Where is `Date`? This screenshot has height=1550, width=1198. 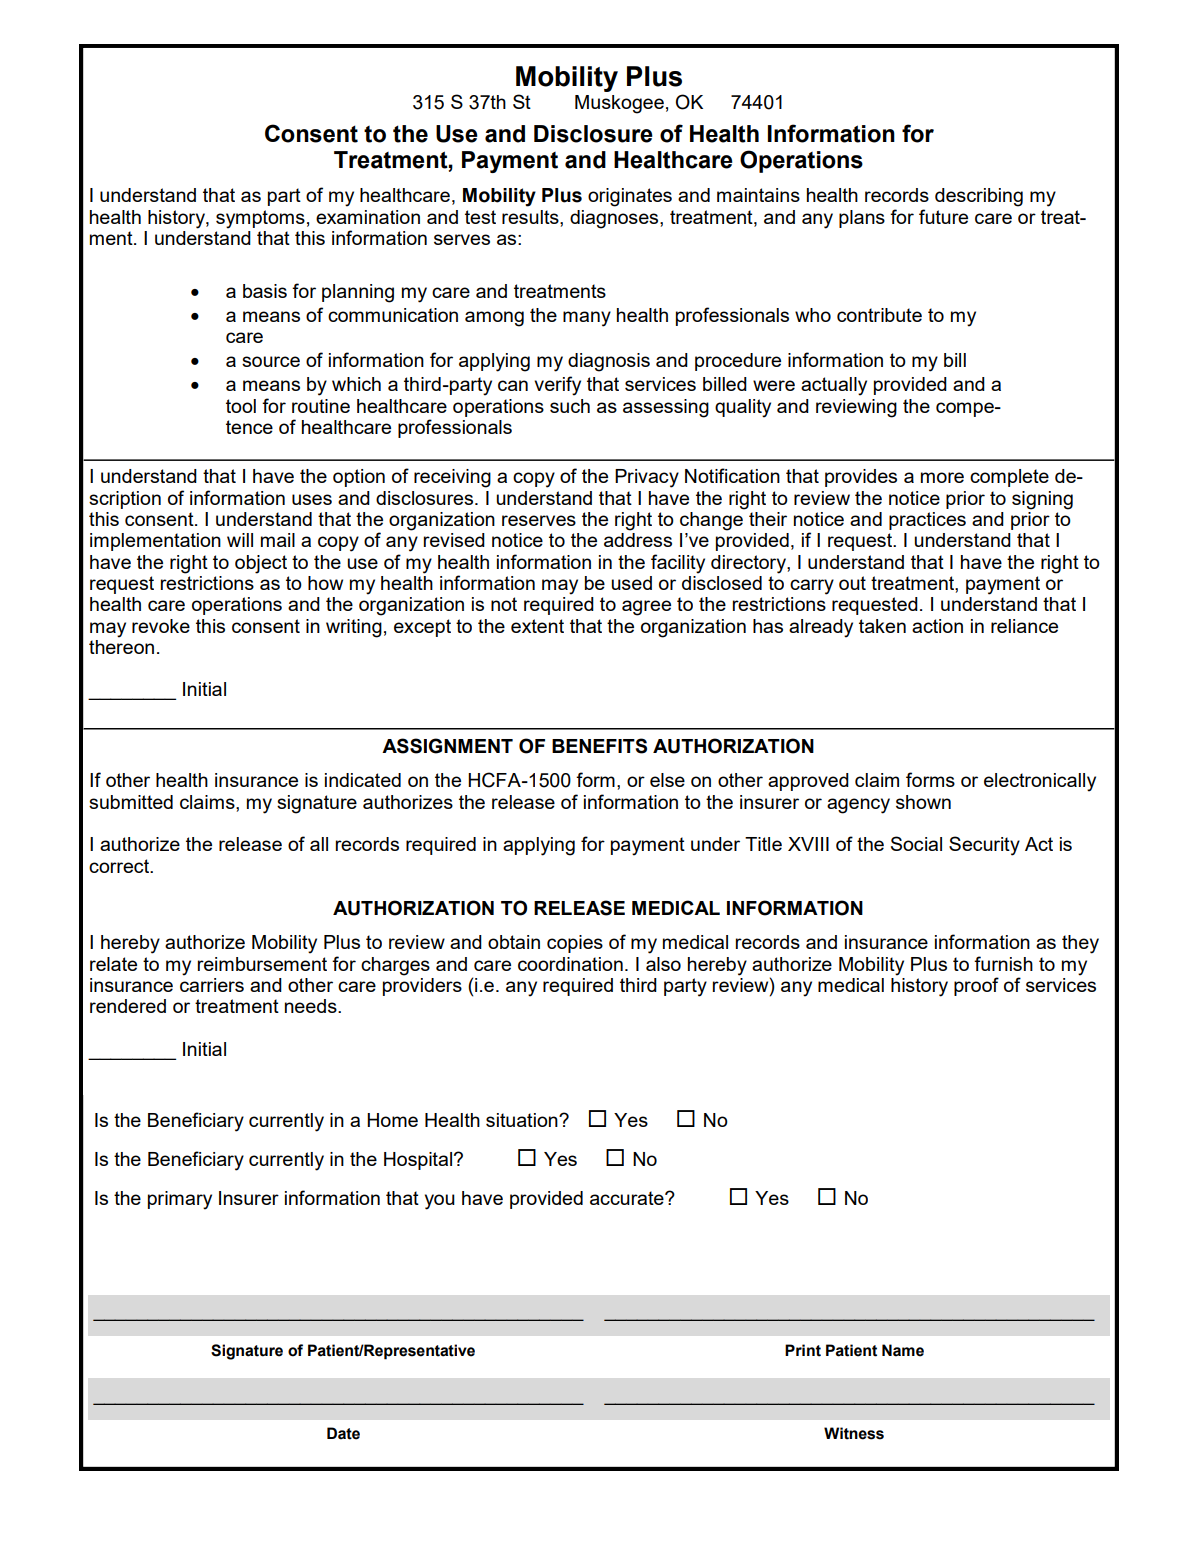 Date is located at coordinates (343, 1433).
